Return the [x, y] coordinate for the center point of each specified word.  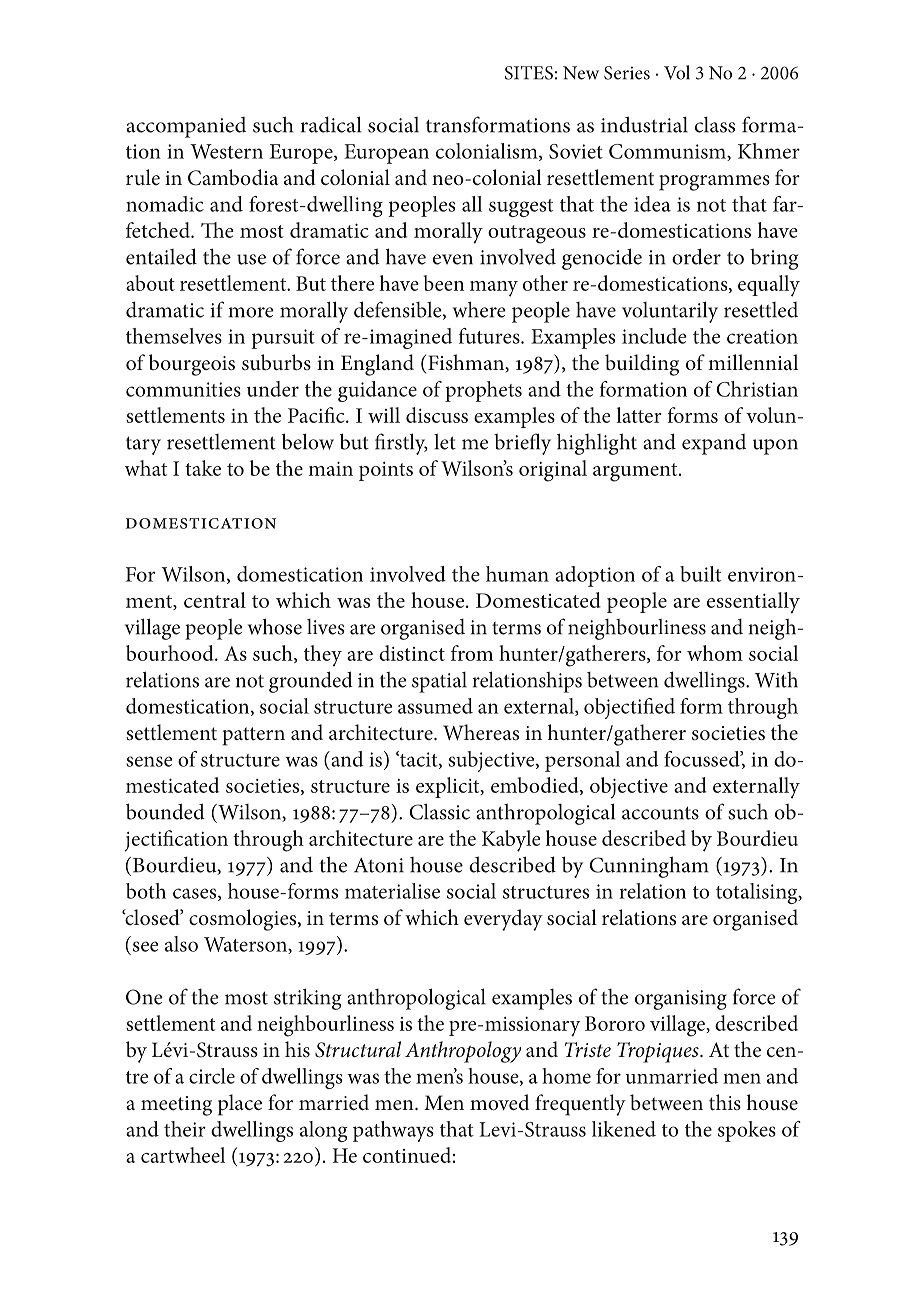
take [203, 468]
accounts [660, 813]
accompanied [186, 127]
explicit [449, 787]
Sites [529, 73]
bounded [165, 811]
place [240, 1105]
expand [714, 444]
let [445, 441]
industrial [644, 124]
